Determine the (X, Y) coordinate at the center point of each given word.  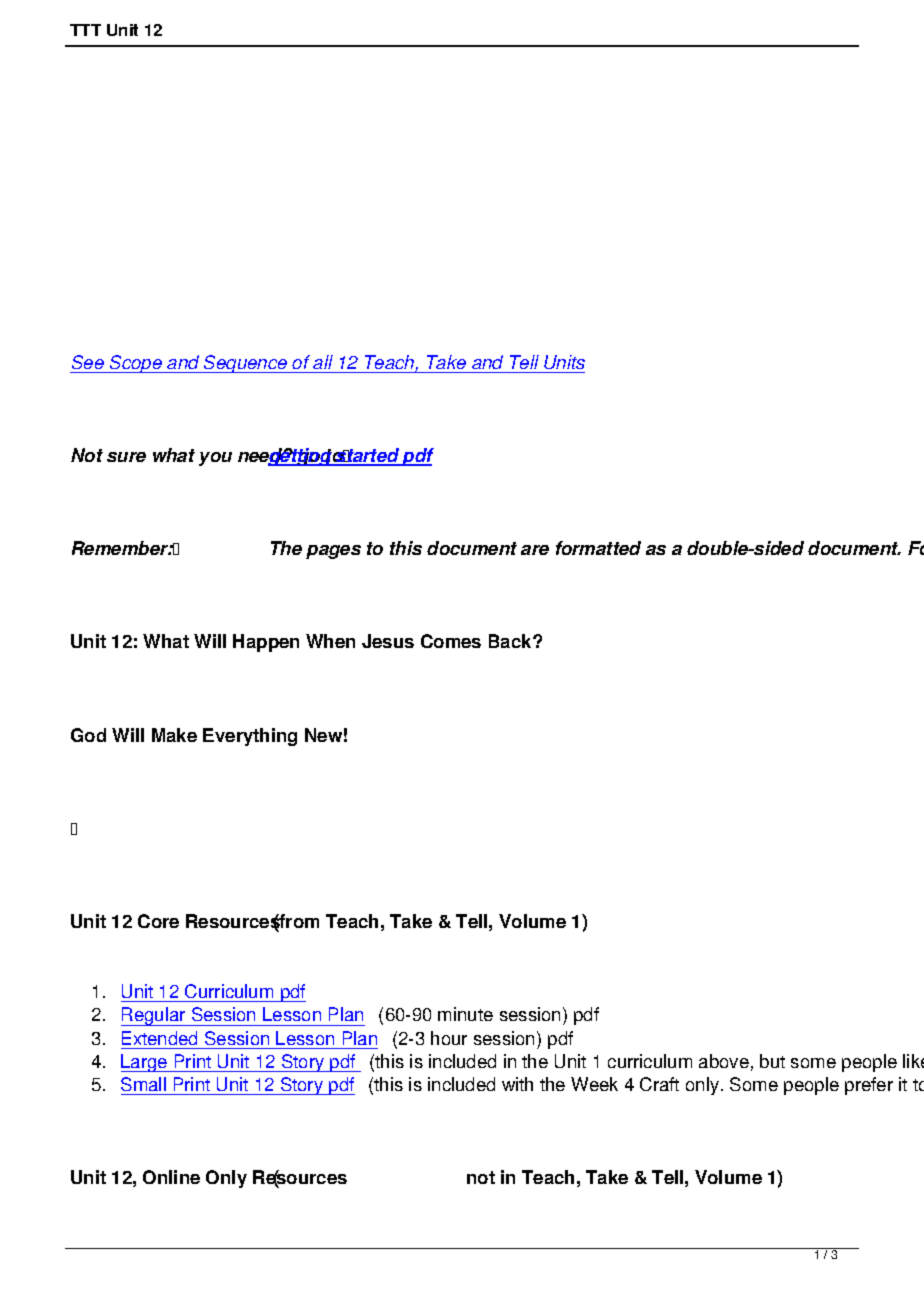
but (772, 1061)
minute (465, 1014)
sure (126, 457)
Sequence (246, 364)
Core (158, 921)
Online (171, 1177)
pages (333, 552)
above (724, 1061)
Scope (136, 364)
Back (511, 641)
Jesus (388, 641)
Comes (451, 641)
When (330, 641)
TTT (85, 30)
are (535, 550)
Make (174, 735)
